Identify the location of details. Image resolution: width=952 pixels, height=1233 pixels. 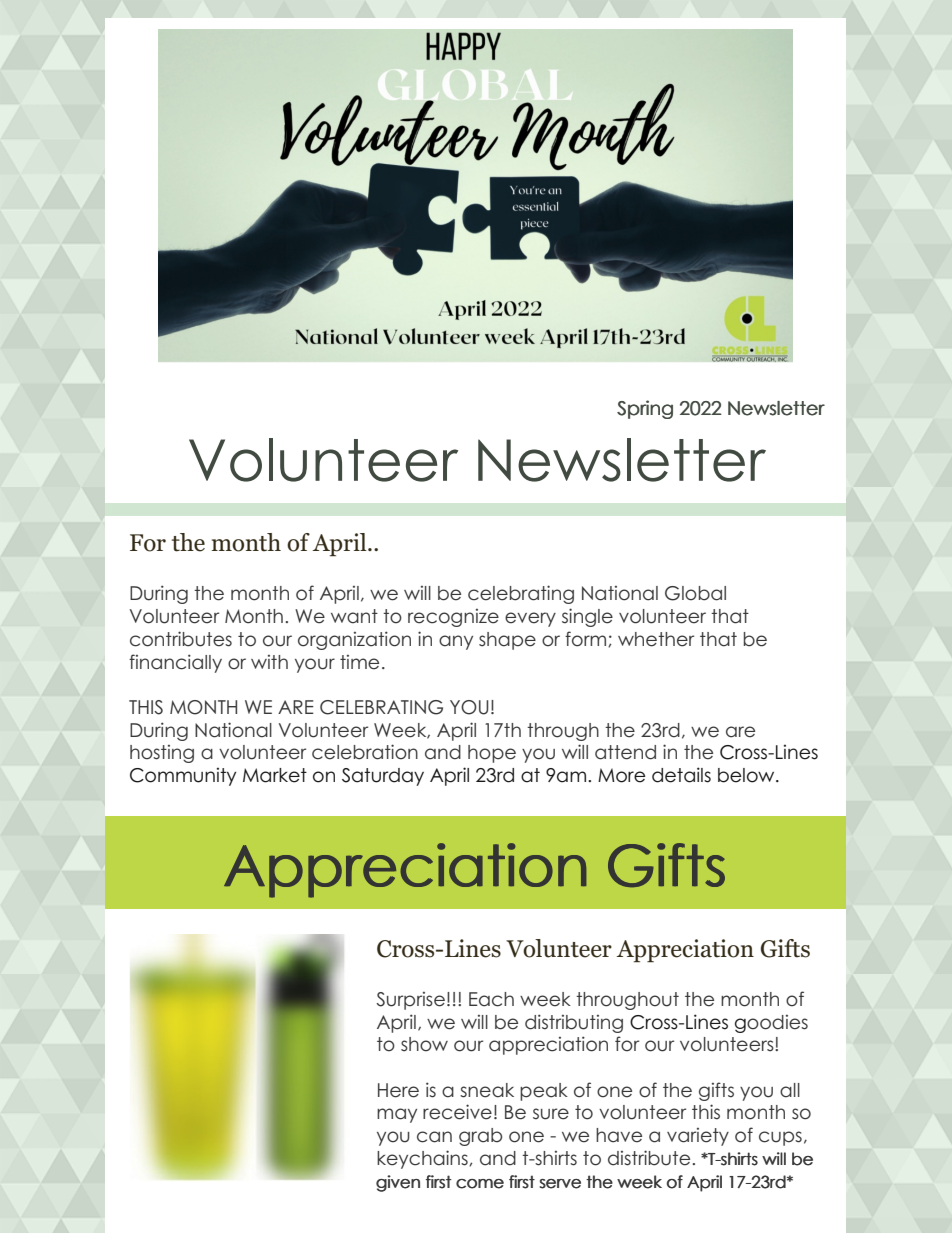
(681, 775).
